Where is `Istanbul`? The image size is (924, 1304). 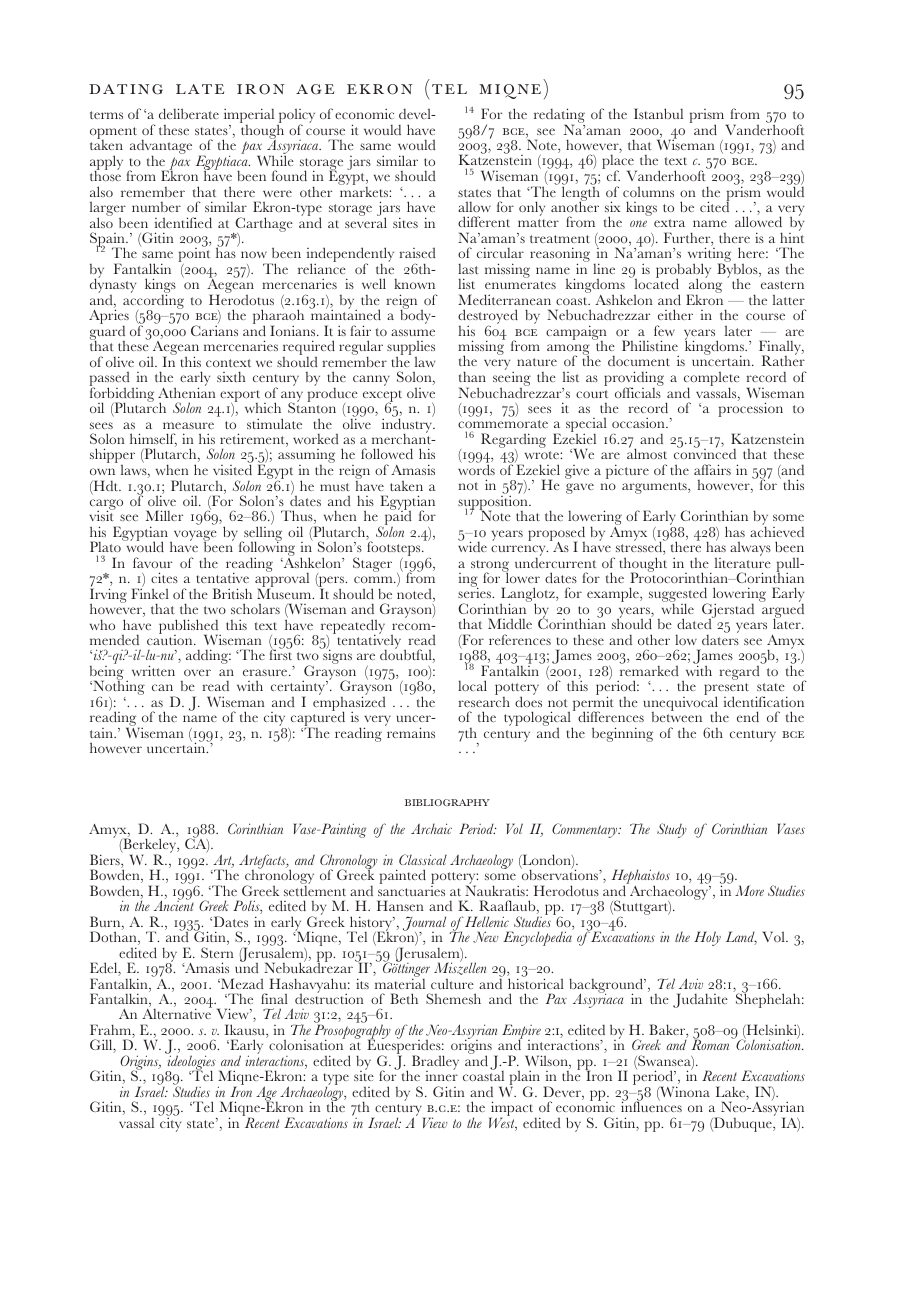 Istanbul is located at coordinates (658, 113).
